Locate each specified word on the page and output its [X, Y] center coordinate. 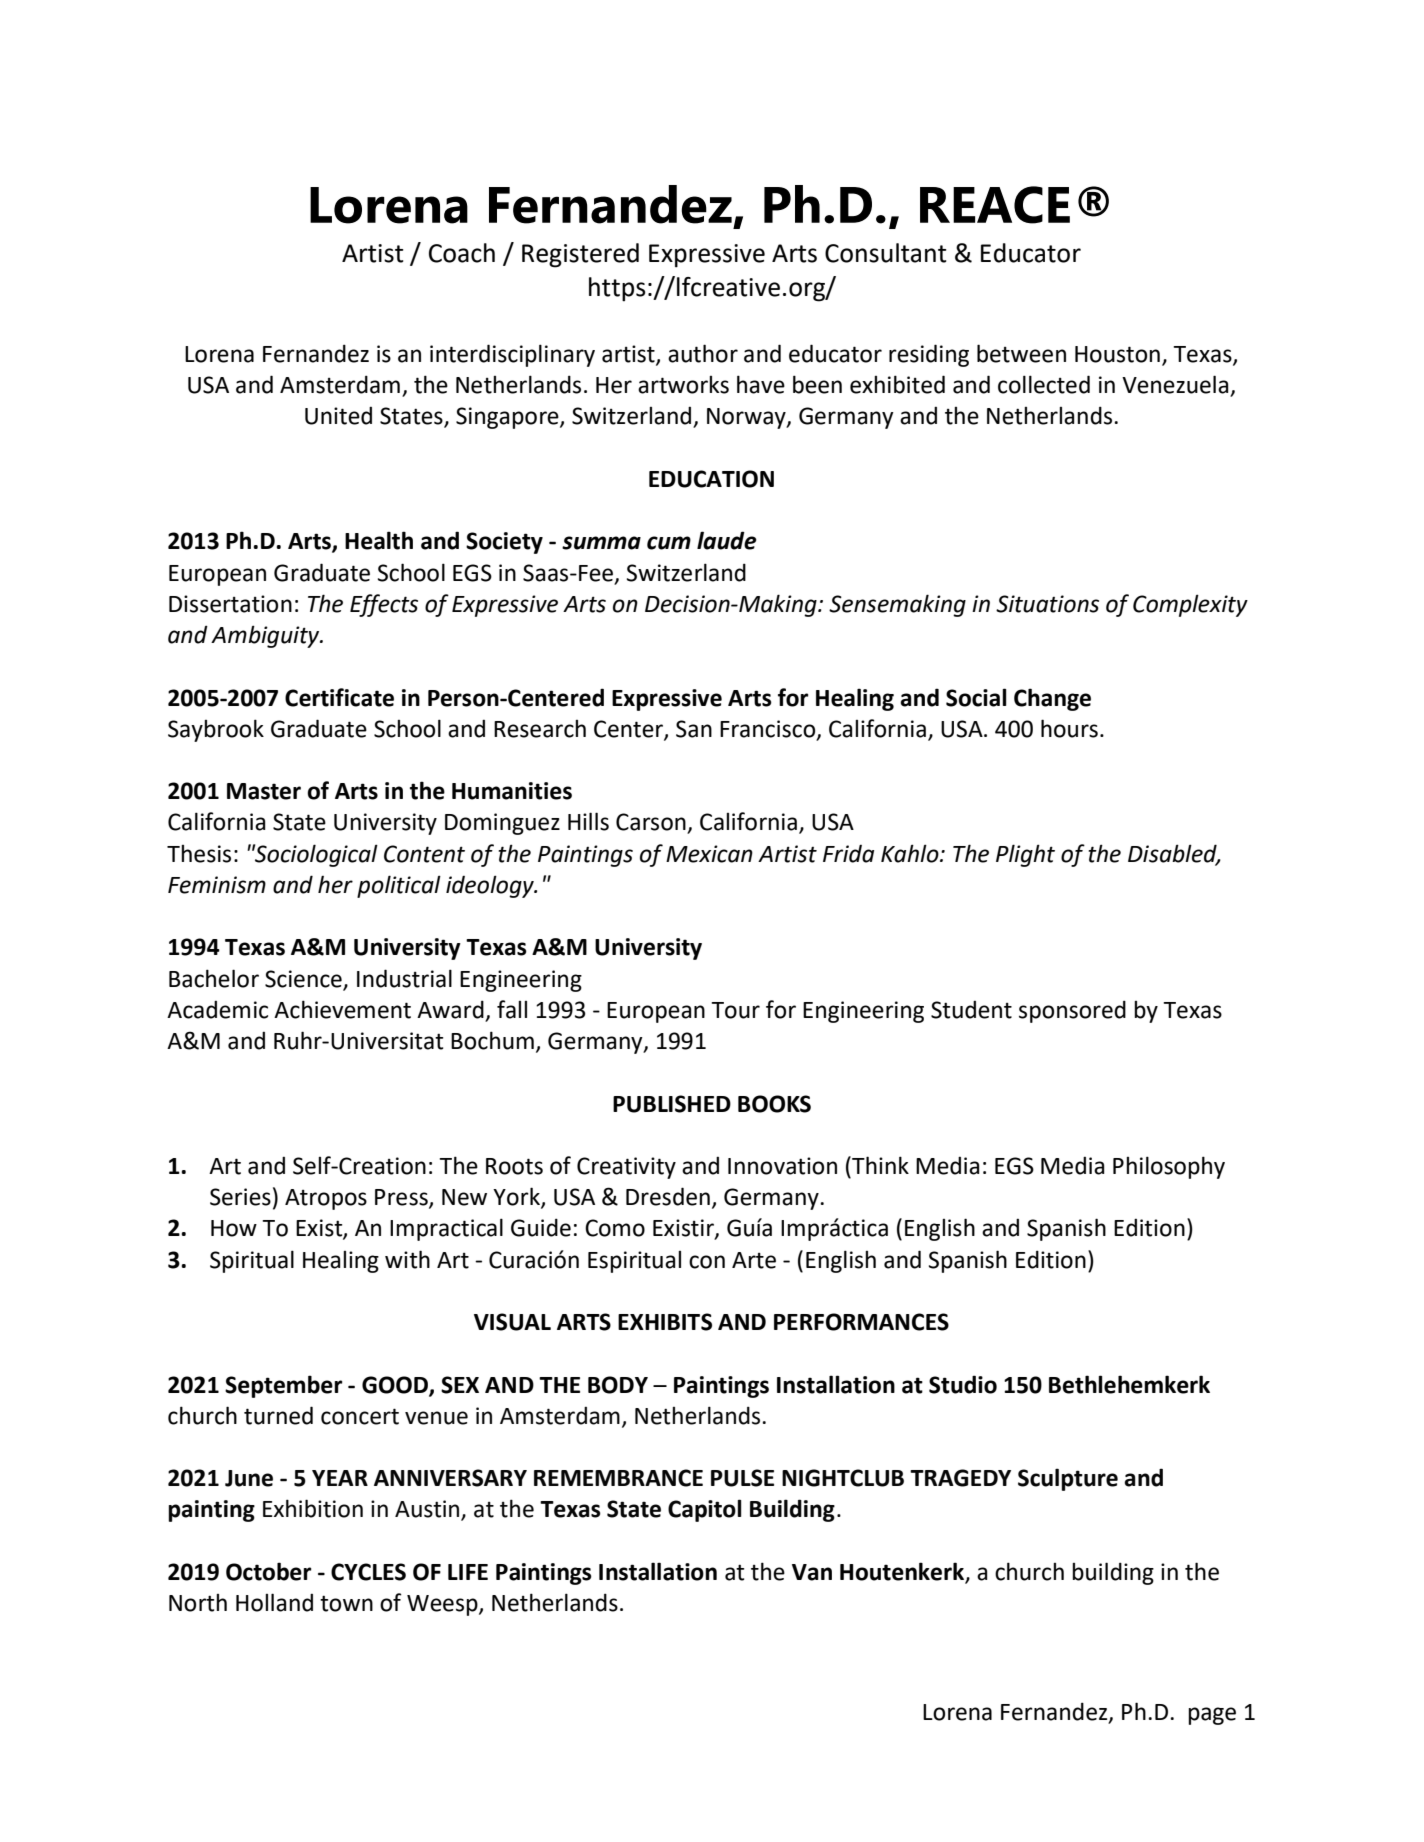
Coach [462, 253]
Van [812, 1572]
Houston [1117, 354]
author [703, 353]
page [1212, 1716]
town [346, 1603]
